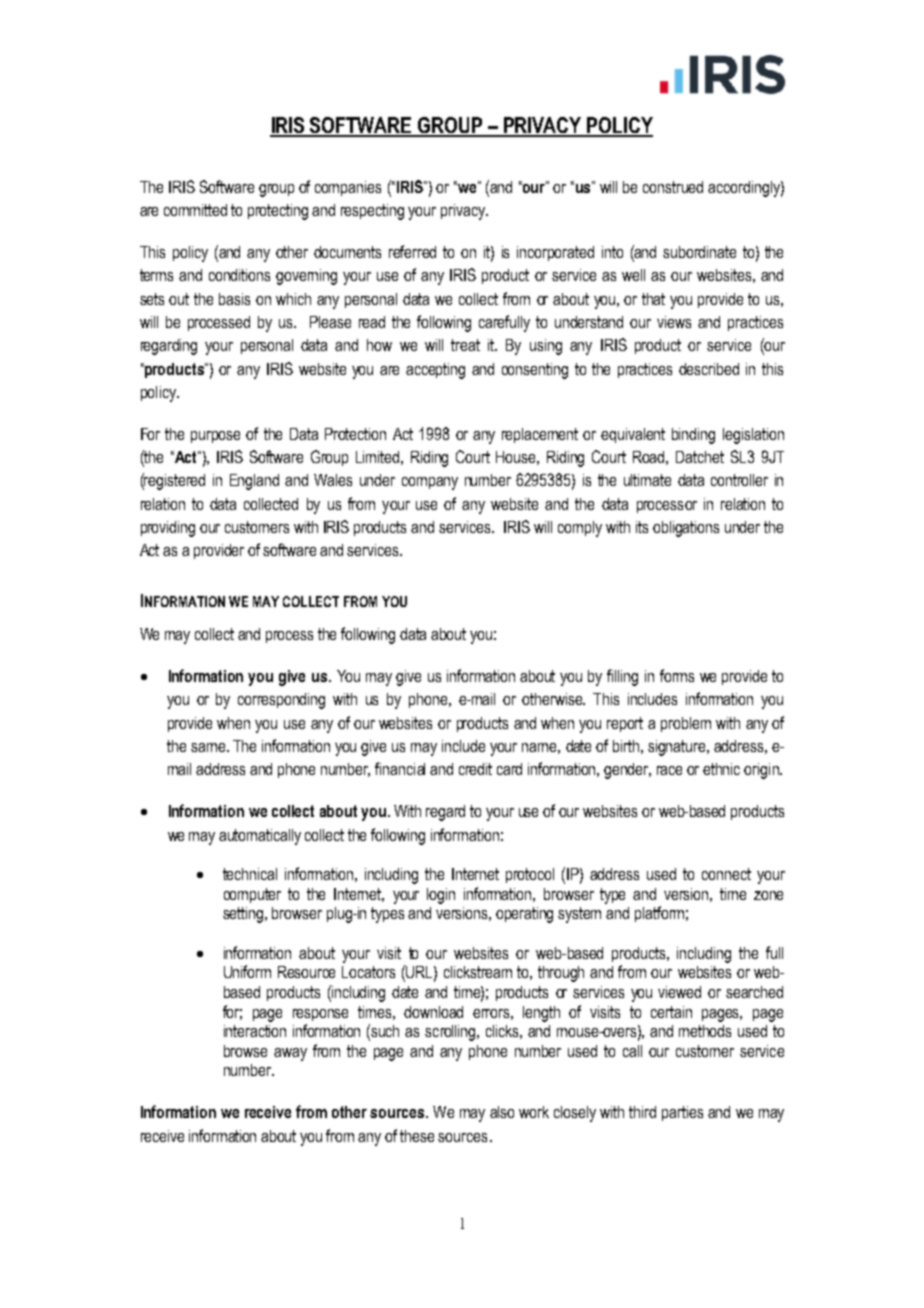 Image resolution: width=924 pixels, height=1308 pixels. What do you see at coordinates (250, 874) in the image?
I see `technical` at bounding box center [250, 874].
